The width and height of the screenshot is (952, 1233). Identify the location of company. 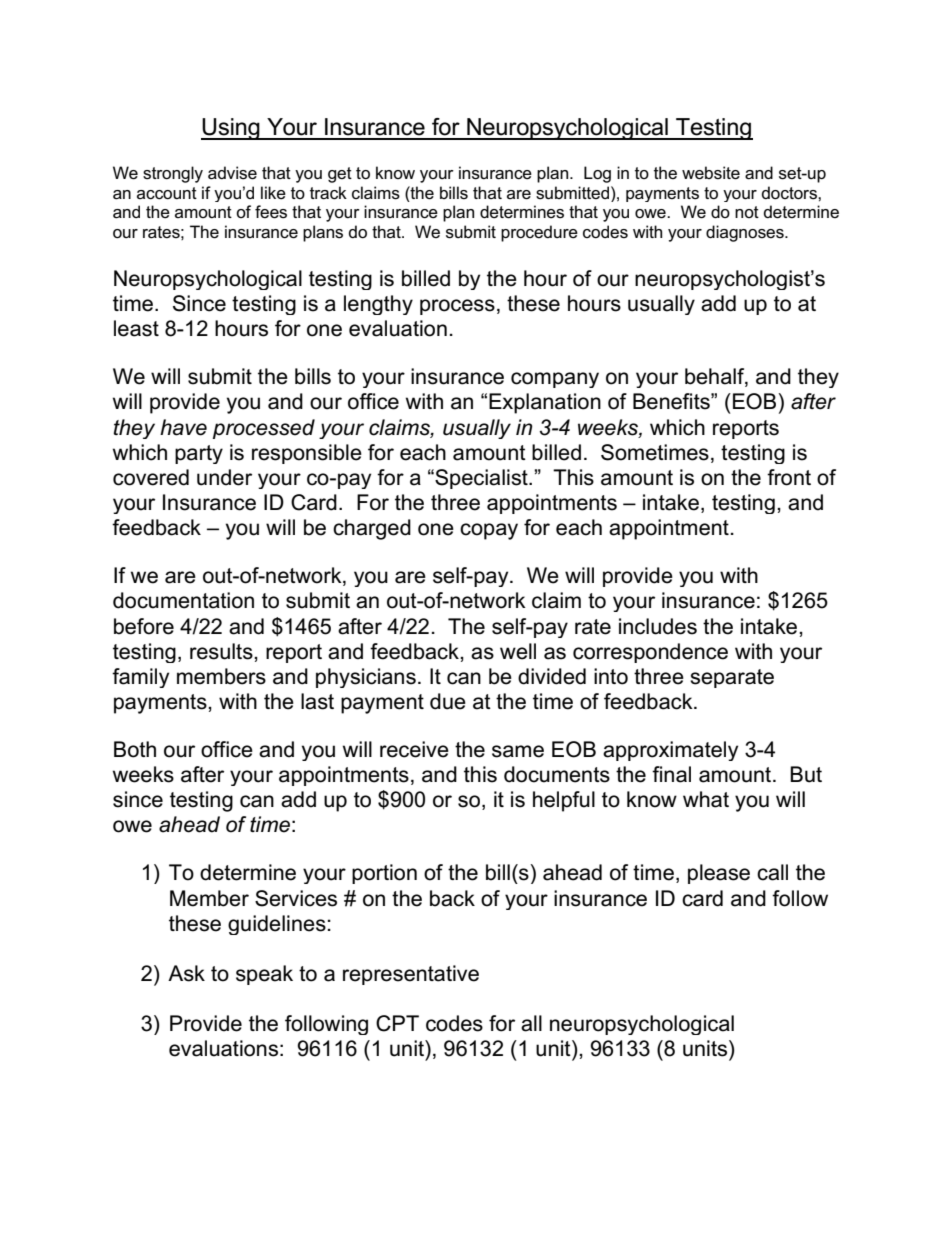
(555, 380).
